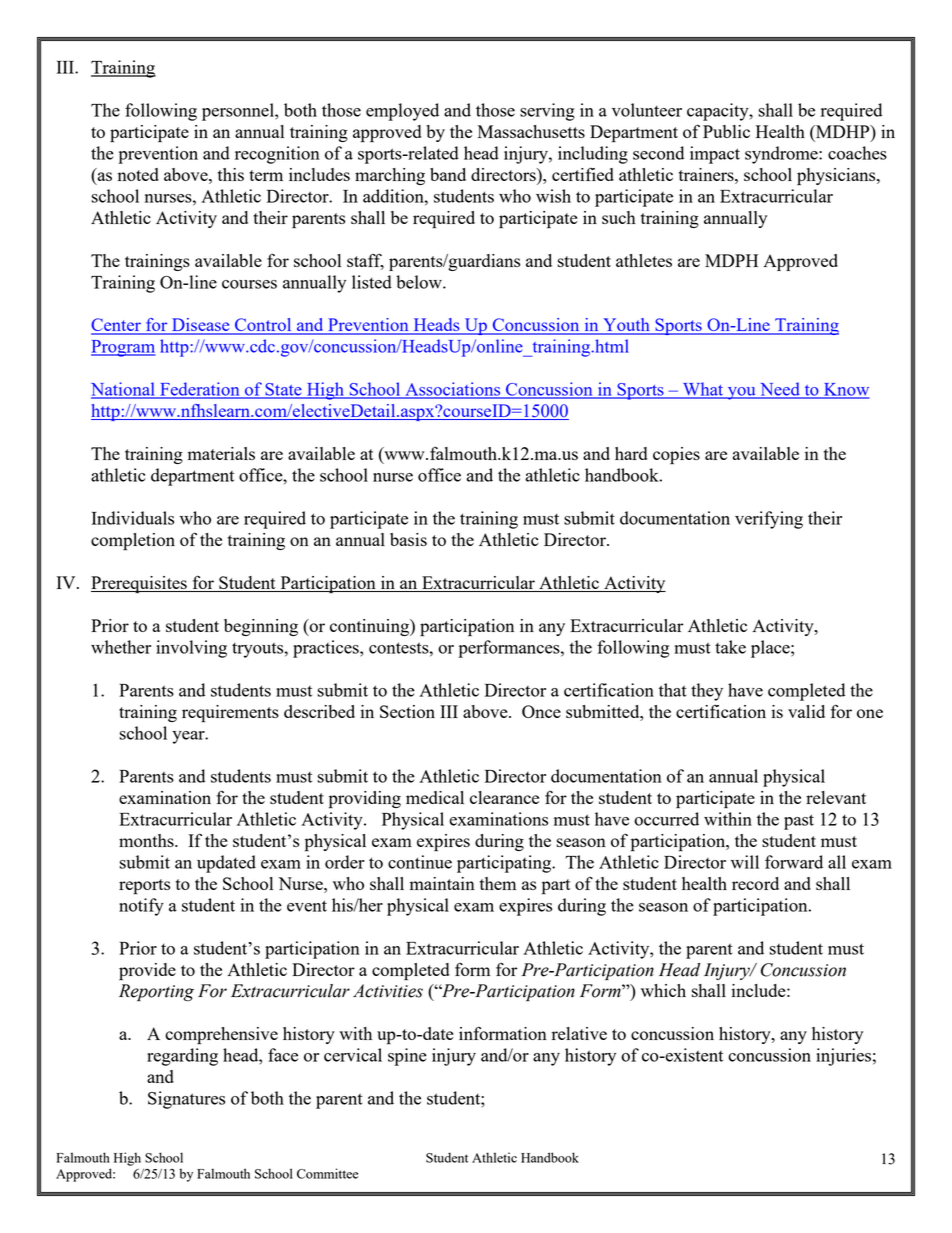  What do you see at coordinates (541, 711) in the image?
I see `Once` at bounding box center [541, 711].
